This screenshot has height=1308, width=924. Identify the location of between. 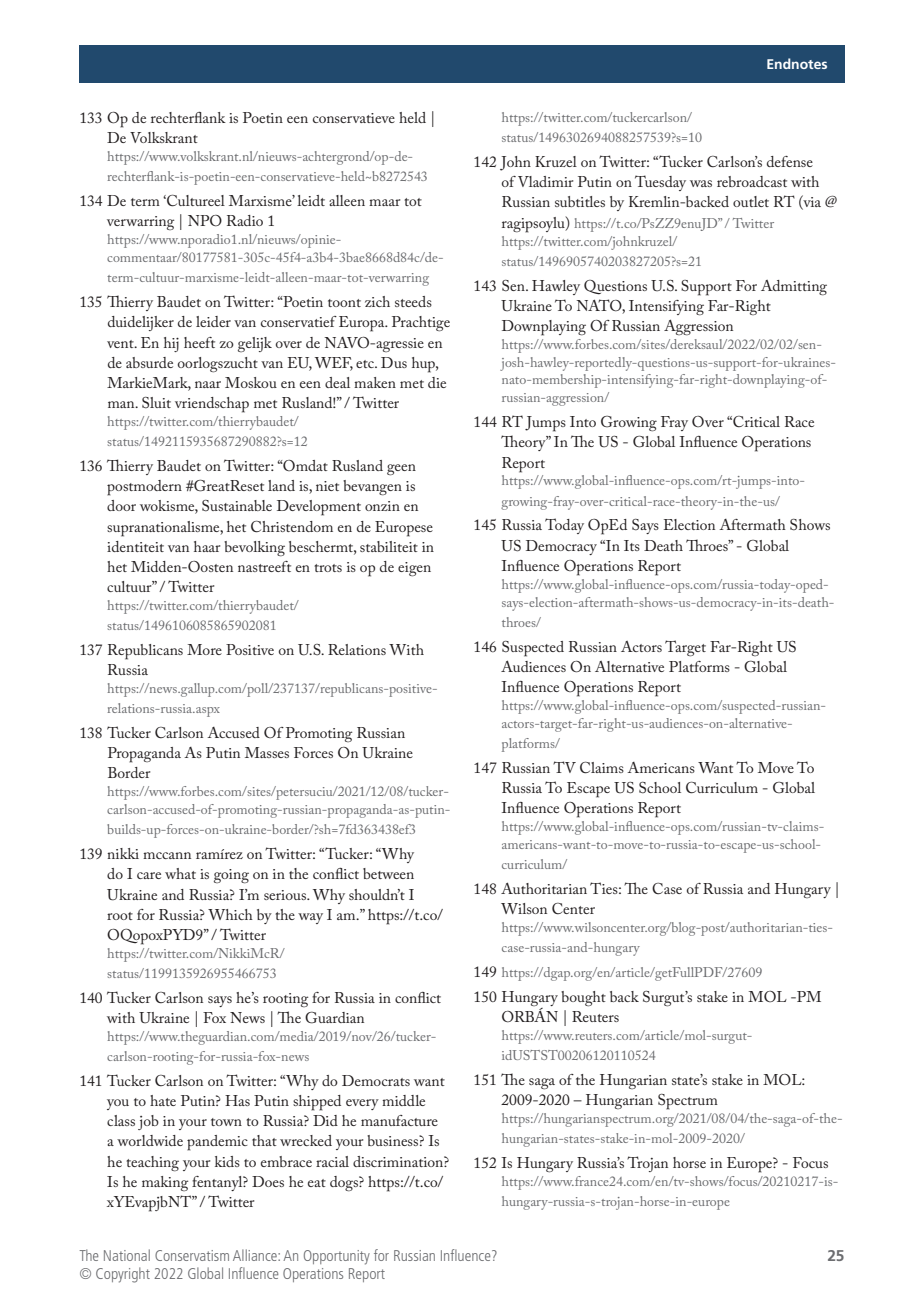
(388, 873).
